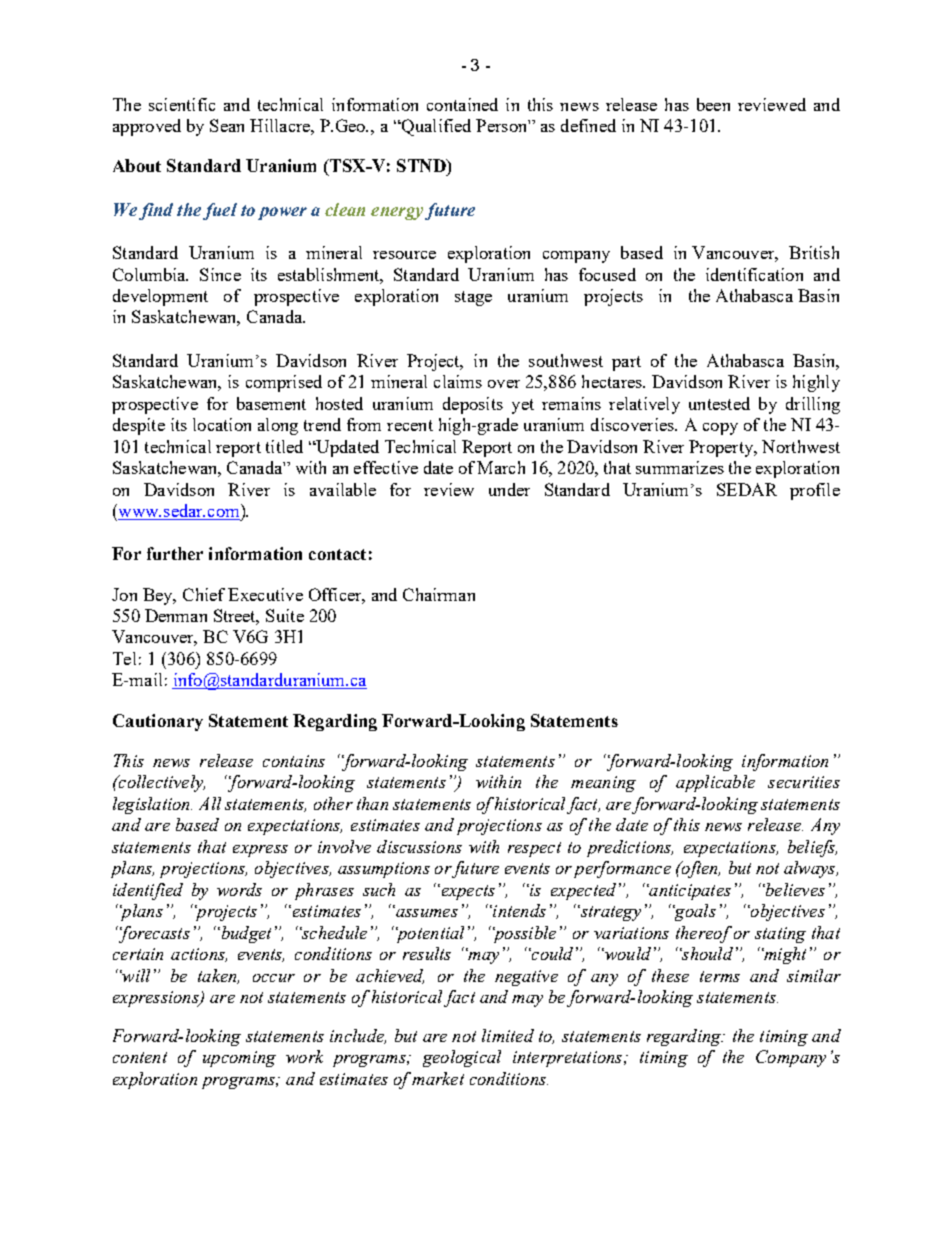 This screenshot has height=1233, width=952. I want to click on terms, so click(720, 976).
